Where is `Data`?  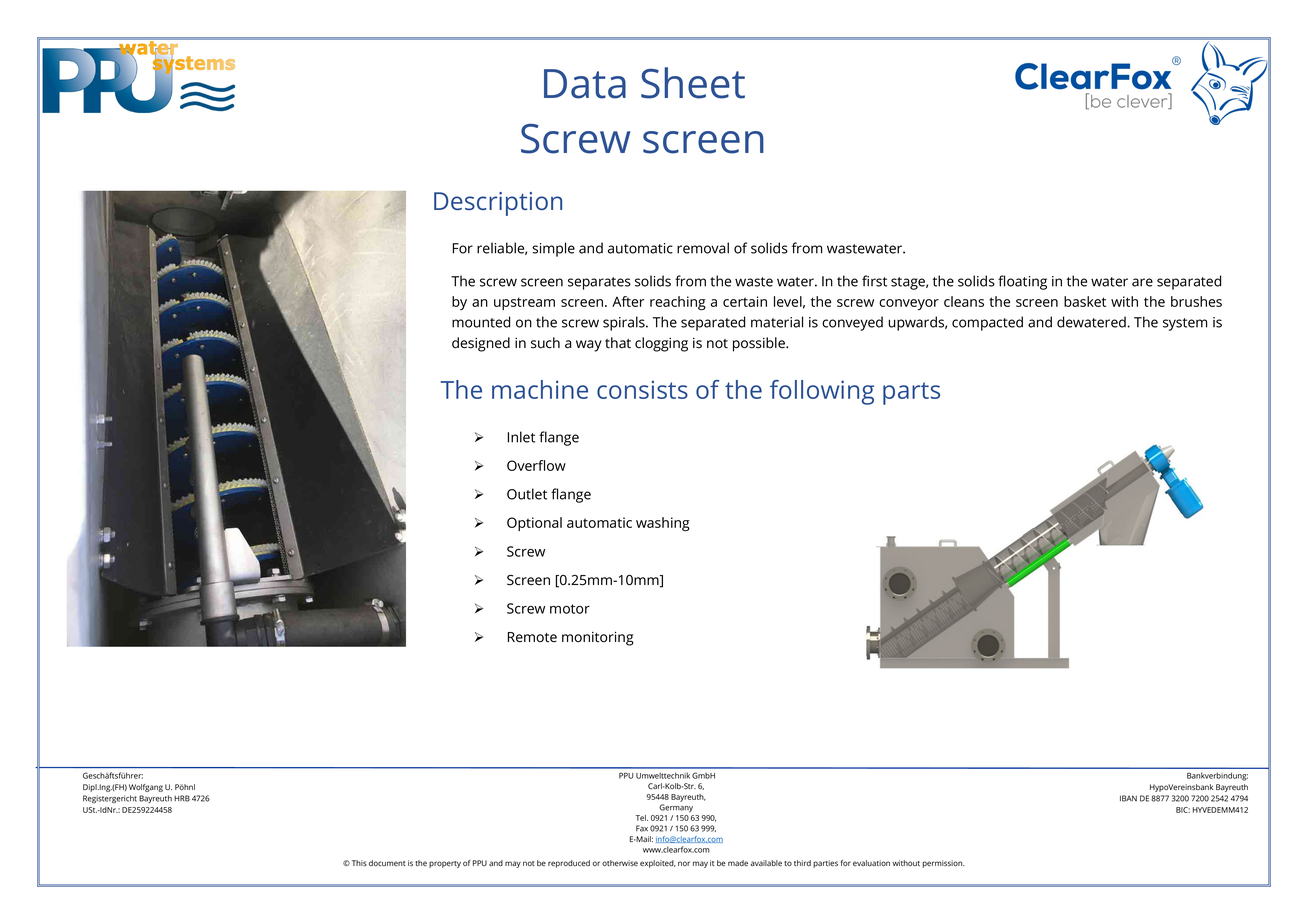
Data is located at coordinates (585, 84).
